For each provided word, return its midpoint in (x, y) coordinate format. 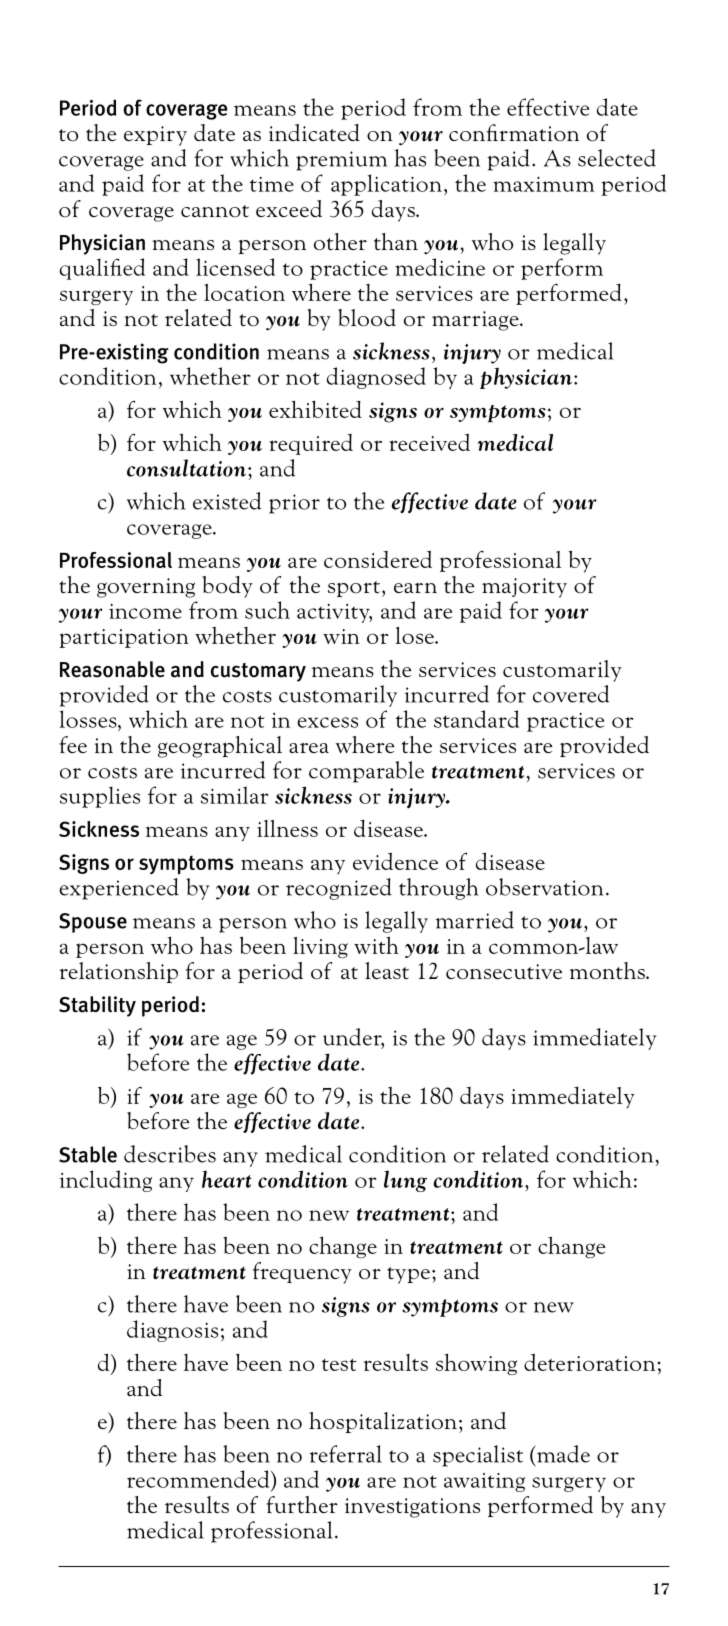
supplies (100, 797)
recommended (199, 1479)
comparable (366, 772)
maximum (544, 184)
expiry (155, 136)
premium (341, 161)
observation (545, 887)
